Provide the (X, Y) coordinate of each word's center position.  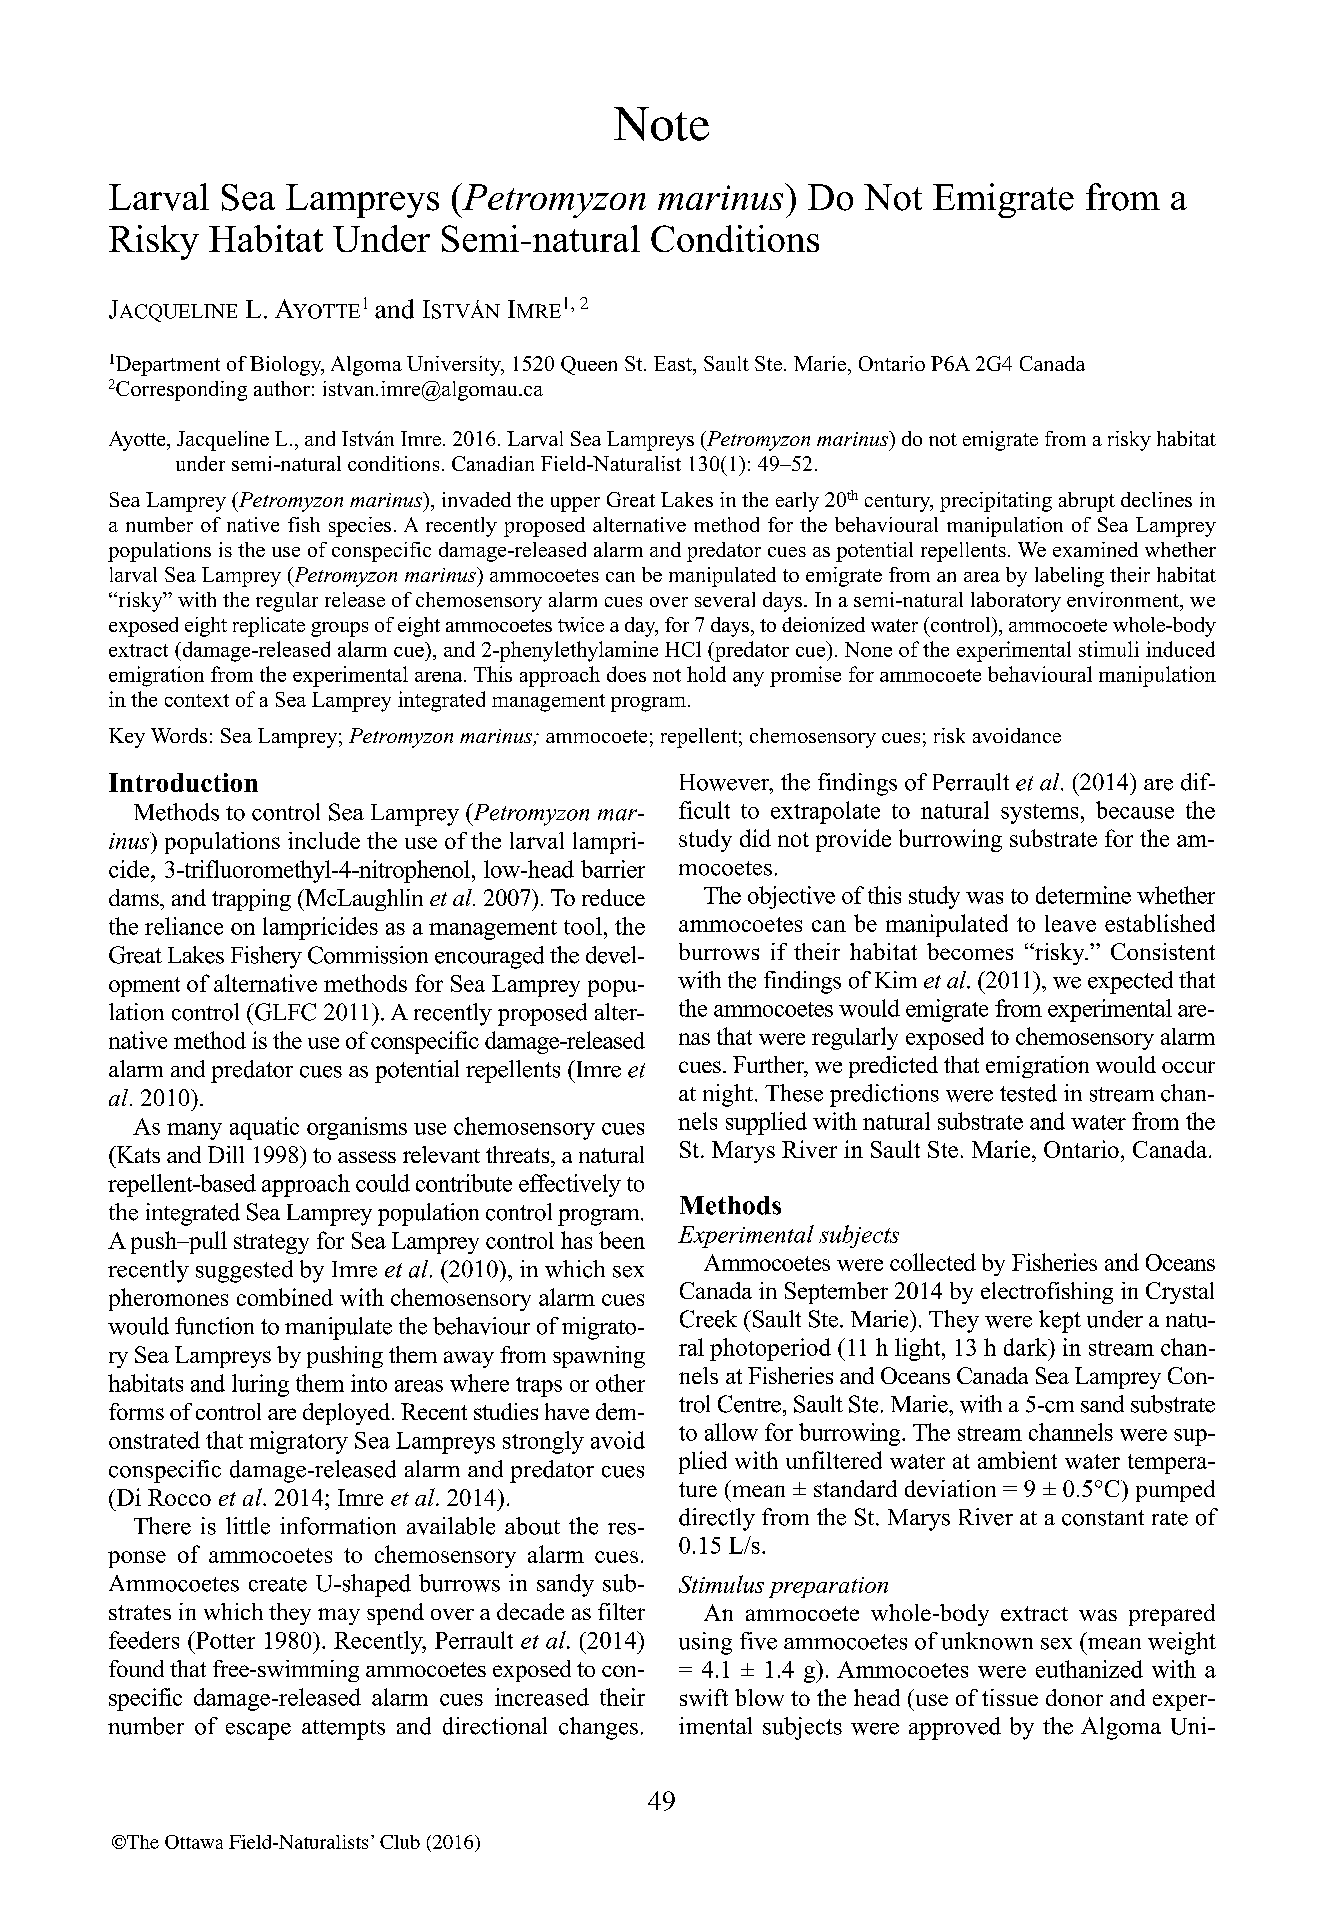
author (282, 388)
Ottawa (194, 1842)
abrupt (1087, 502)
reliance (184, 926)
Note (661, 124)
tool (583, 926)
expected (1130, 982)
